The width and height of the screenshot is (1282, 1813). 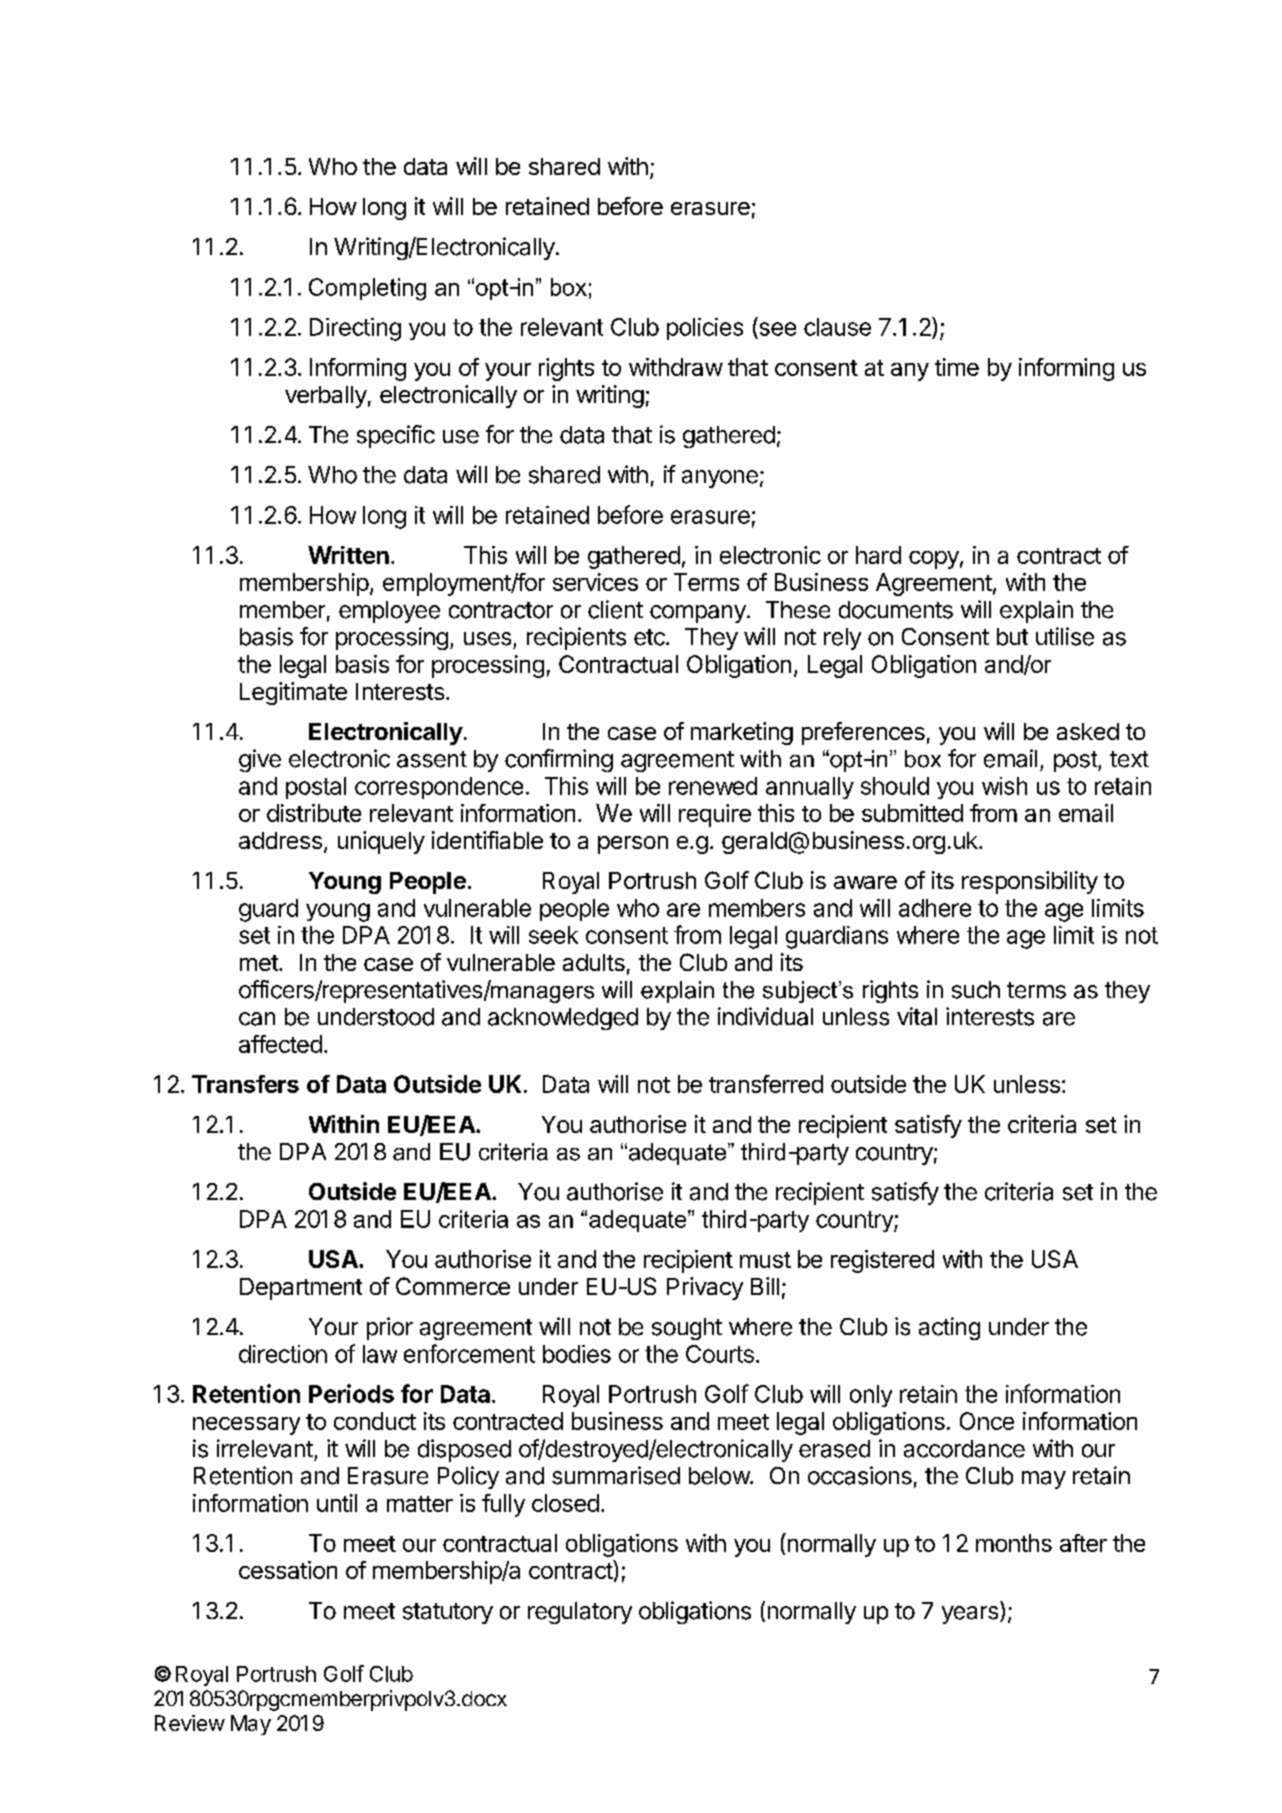 What do you see at coordinates (351, 1393) in the screenshot?
I see `Periods` at bounding box center [351, 1393].
